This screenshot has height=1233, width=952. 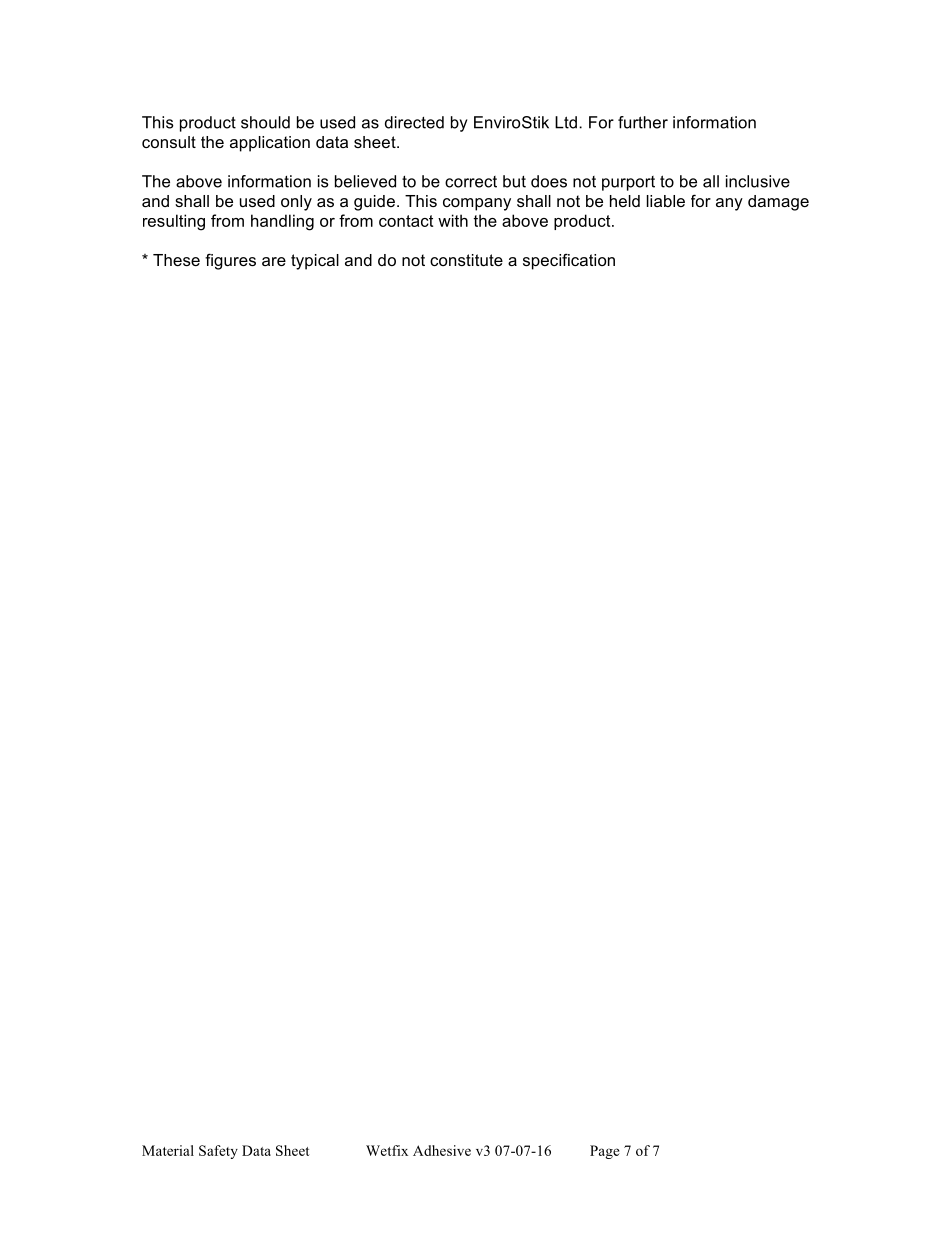 What do you see at coordinates (274, 261) in the screenshot?
I see `are` at bounding box center [274, 261].
